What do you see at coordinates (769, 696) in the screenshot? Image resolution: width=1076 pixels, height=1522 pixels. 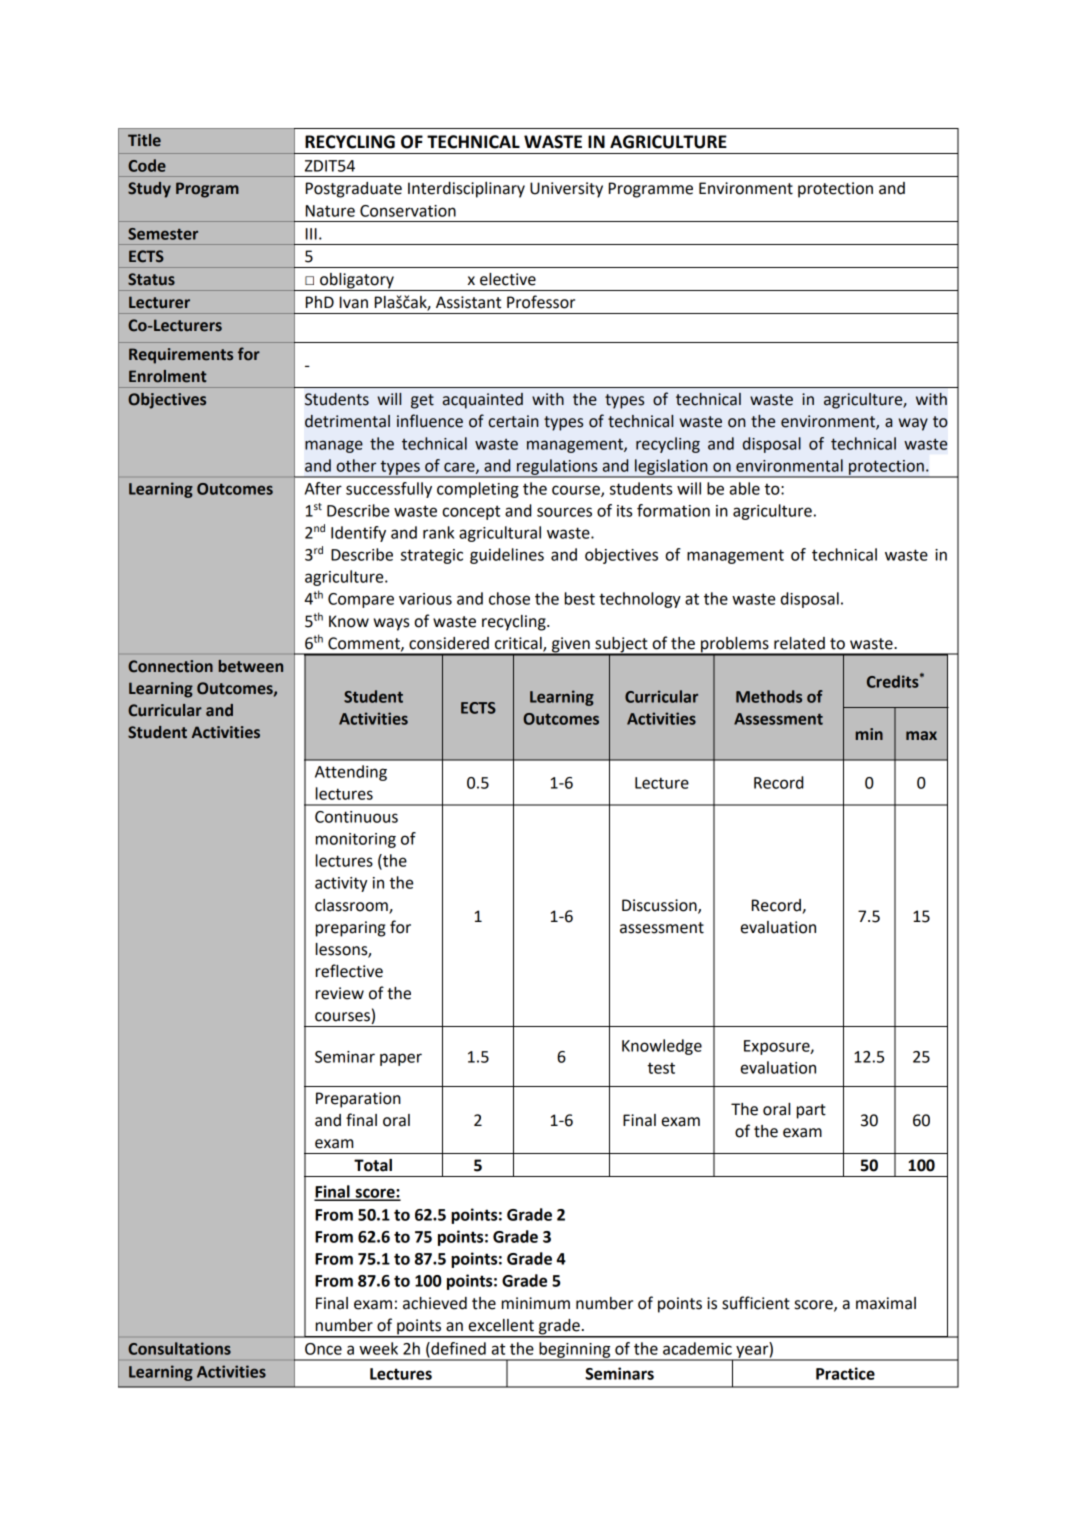 I see `Methods` at bounding box center [769, 696].
